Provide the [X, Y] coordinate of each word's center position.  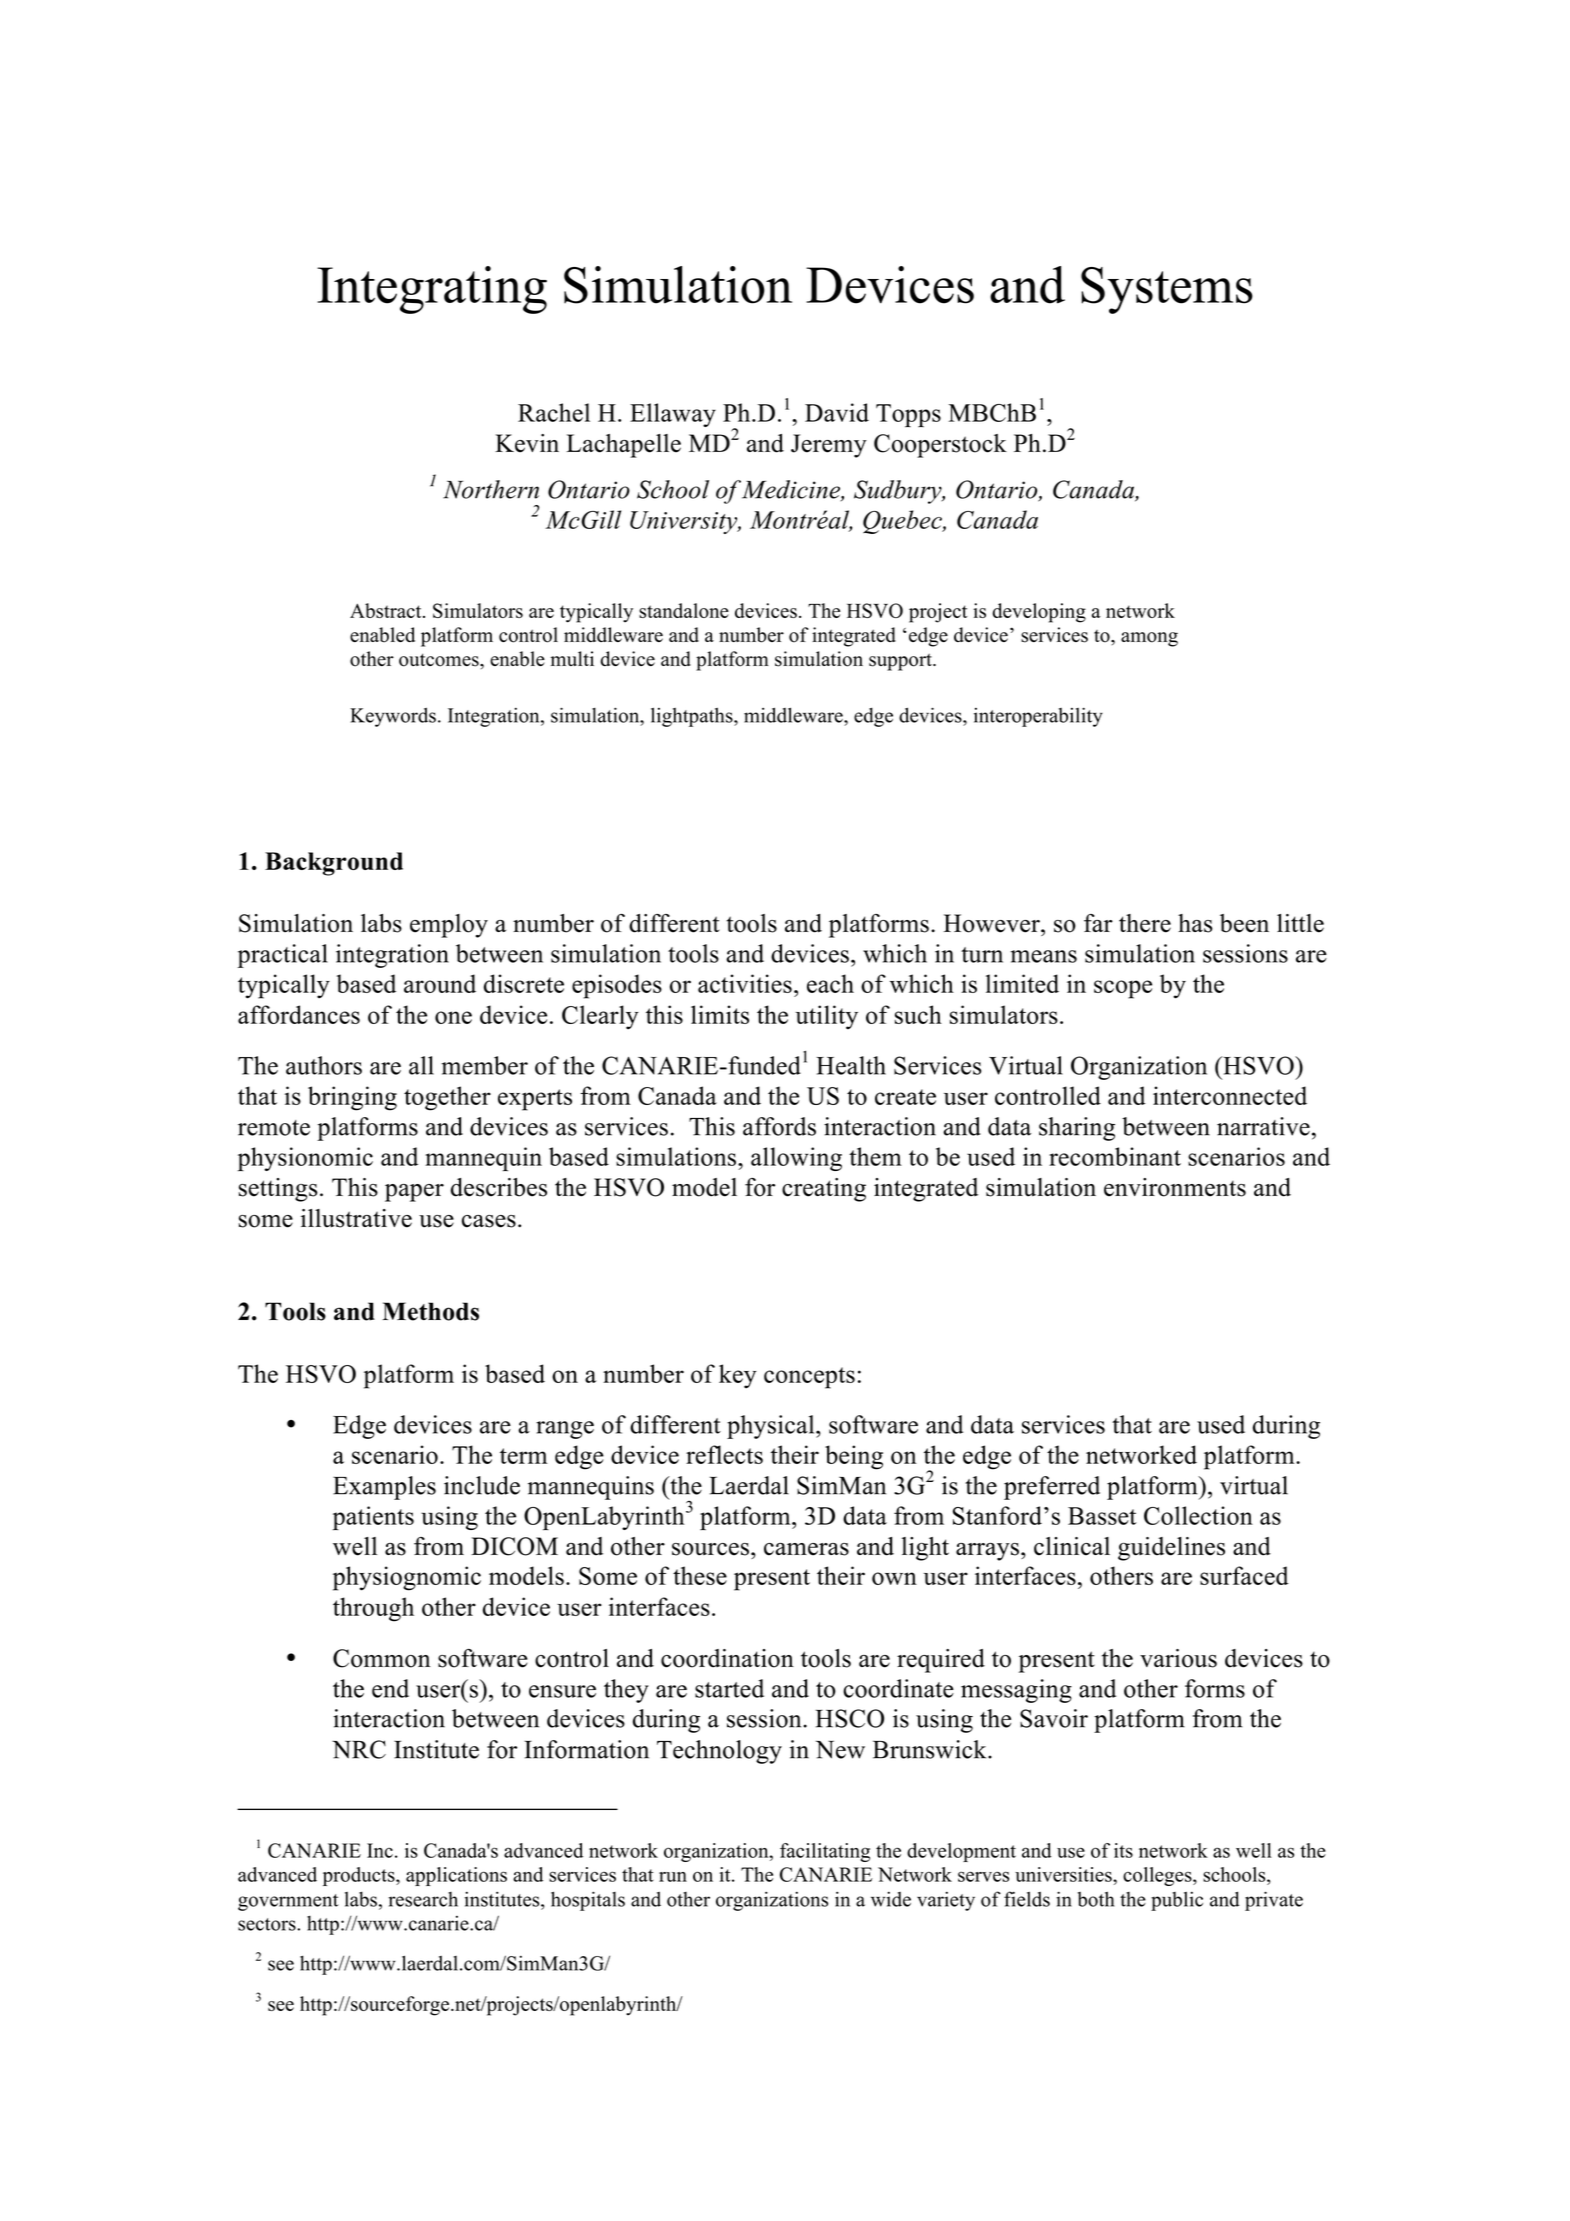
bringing [352, 1098]
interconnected [1230, 1095]
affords [779, 1126]
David [837, 412]
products [360, 1876]
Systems [1167, 290]
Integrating [432, 290]
